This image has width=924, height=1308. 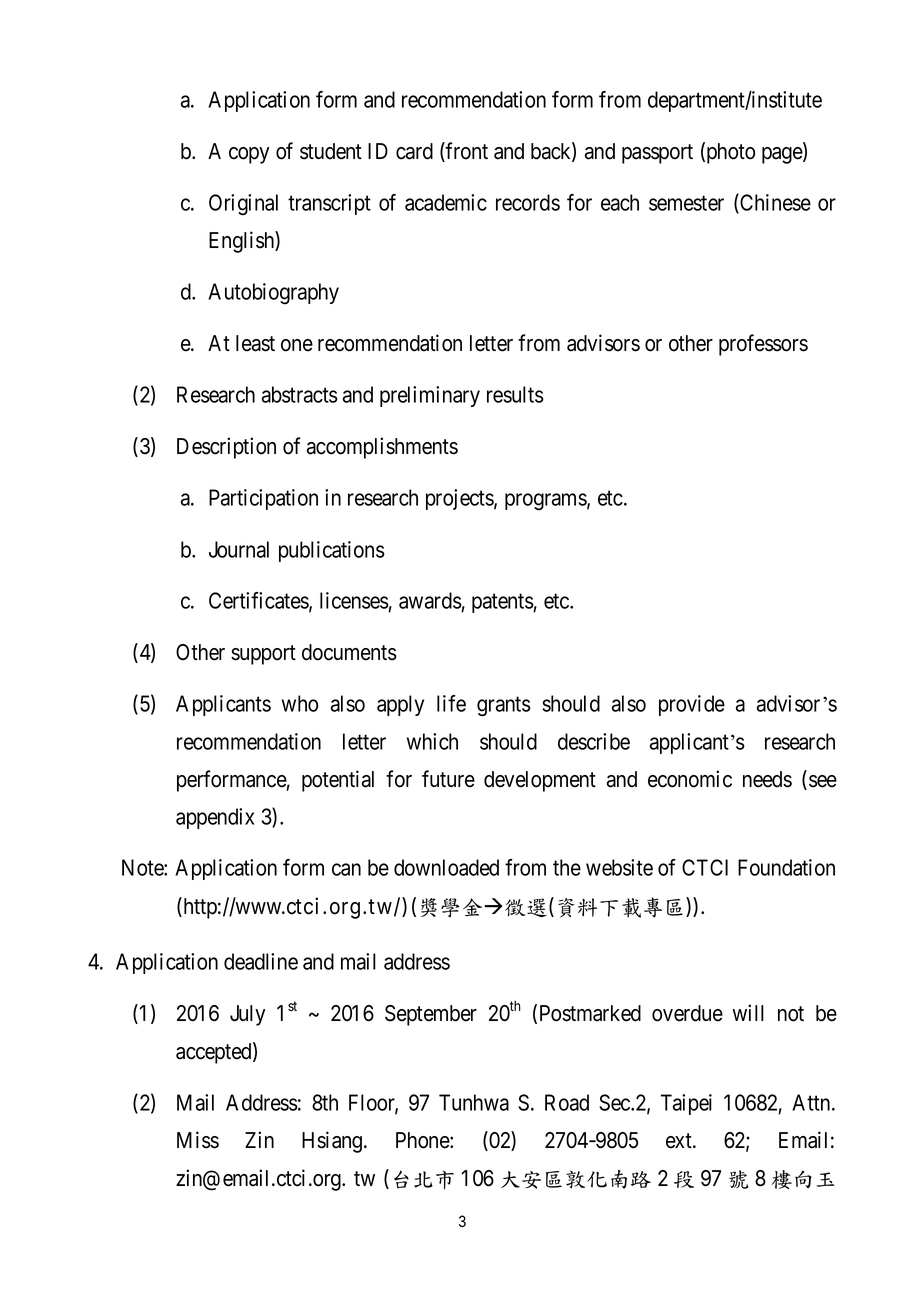 I want to click on Original, so click(x=243, y=205).
